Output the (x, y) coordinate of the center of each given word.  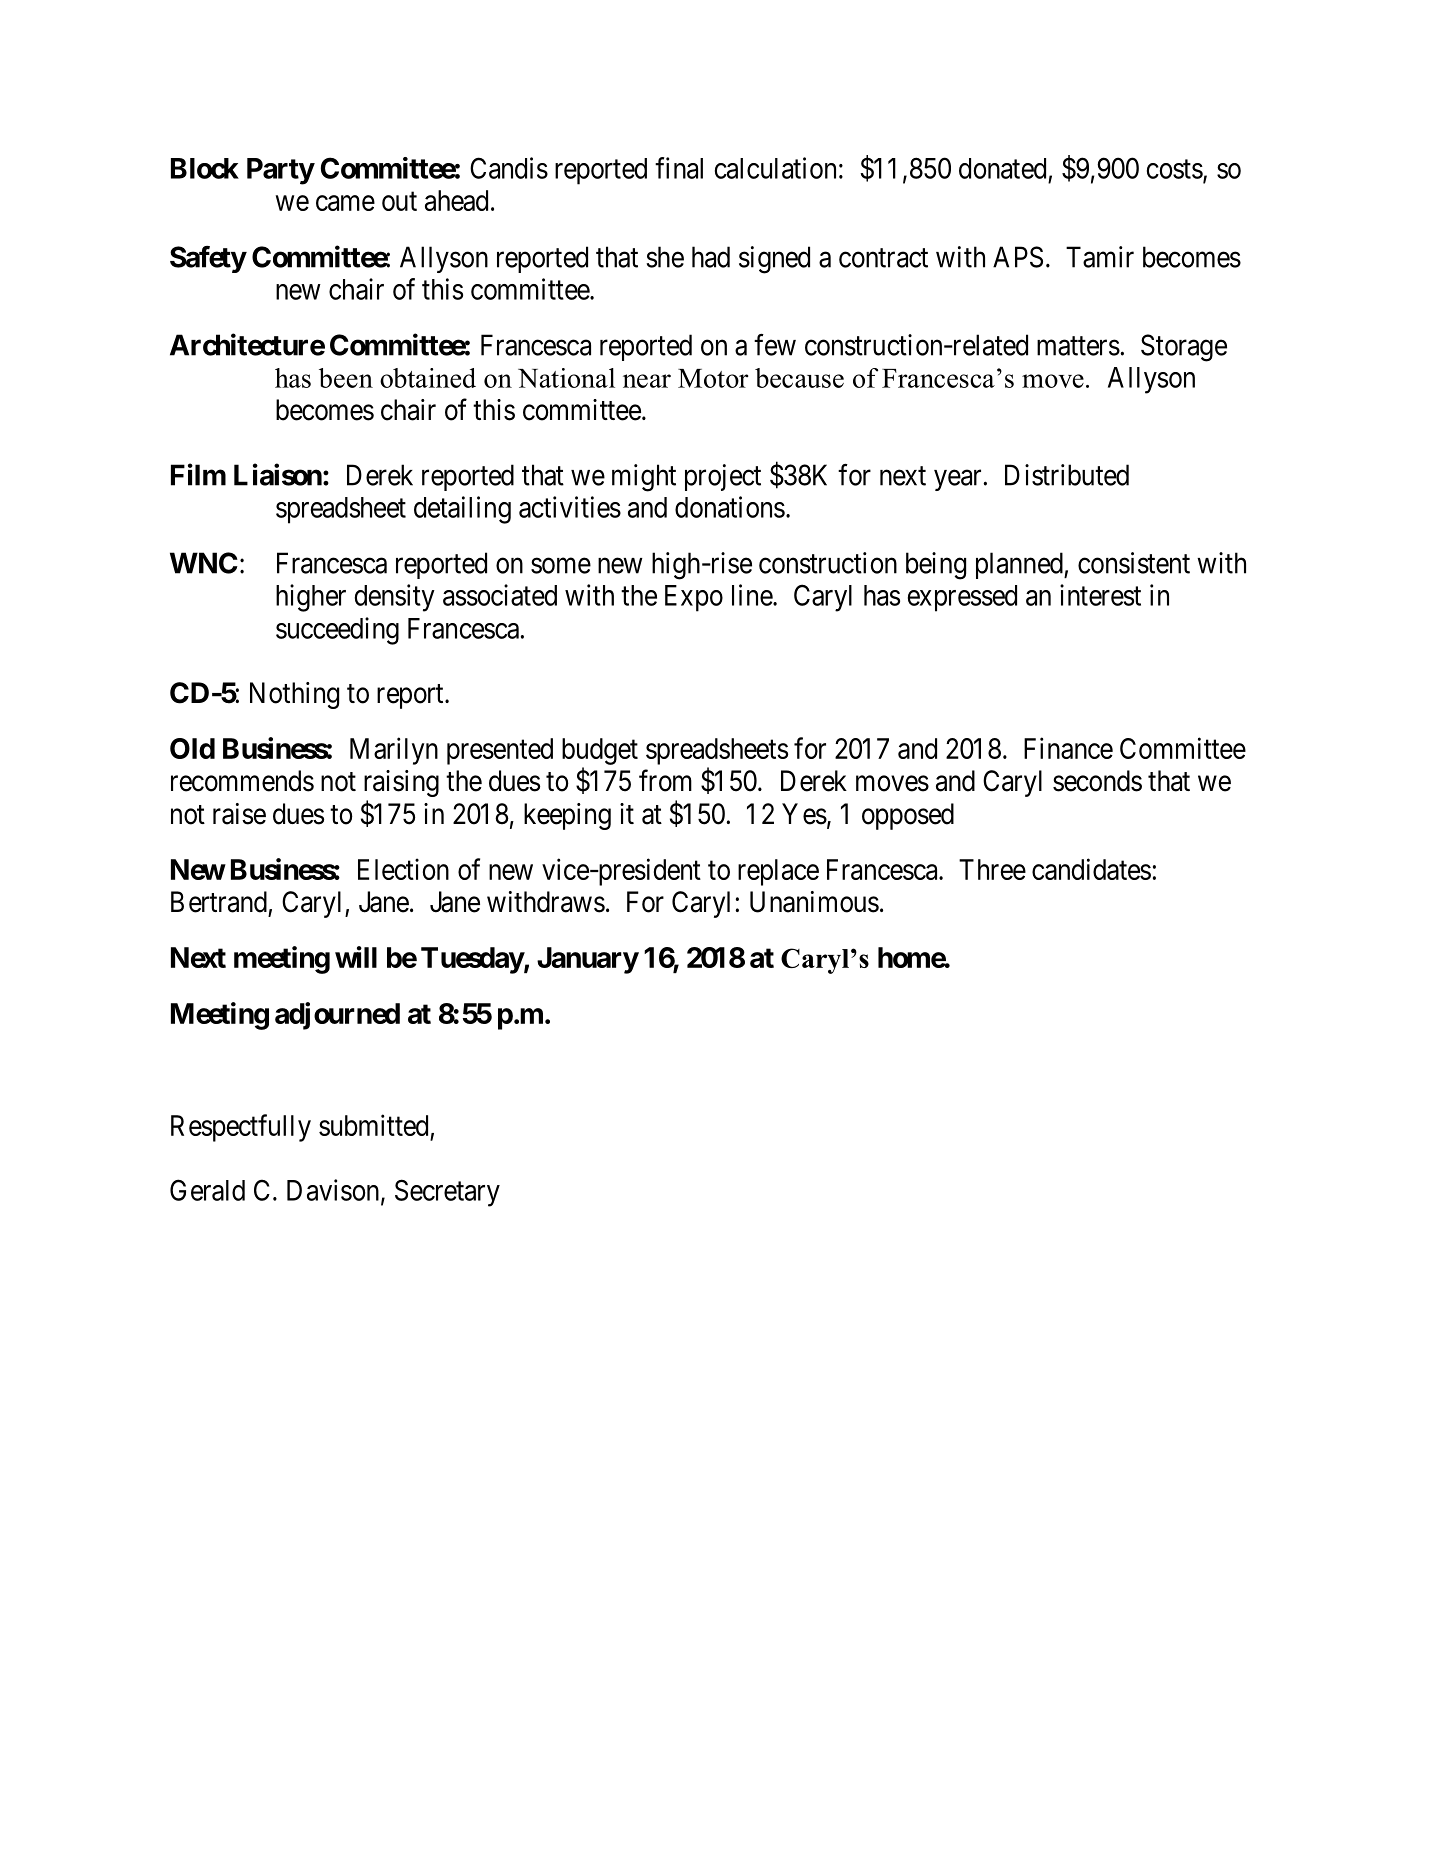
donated (1002, 168)
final (679, 168)
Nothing (294, 695)
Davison (334, 1191)
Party (280, 171)
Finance (1068, 748)
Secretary (447, 1193)
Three (992, 869)
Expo (694, 598)
